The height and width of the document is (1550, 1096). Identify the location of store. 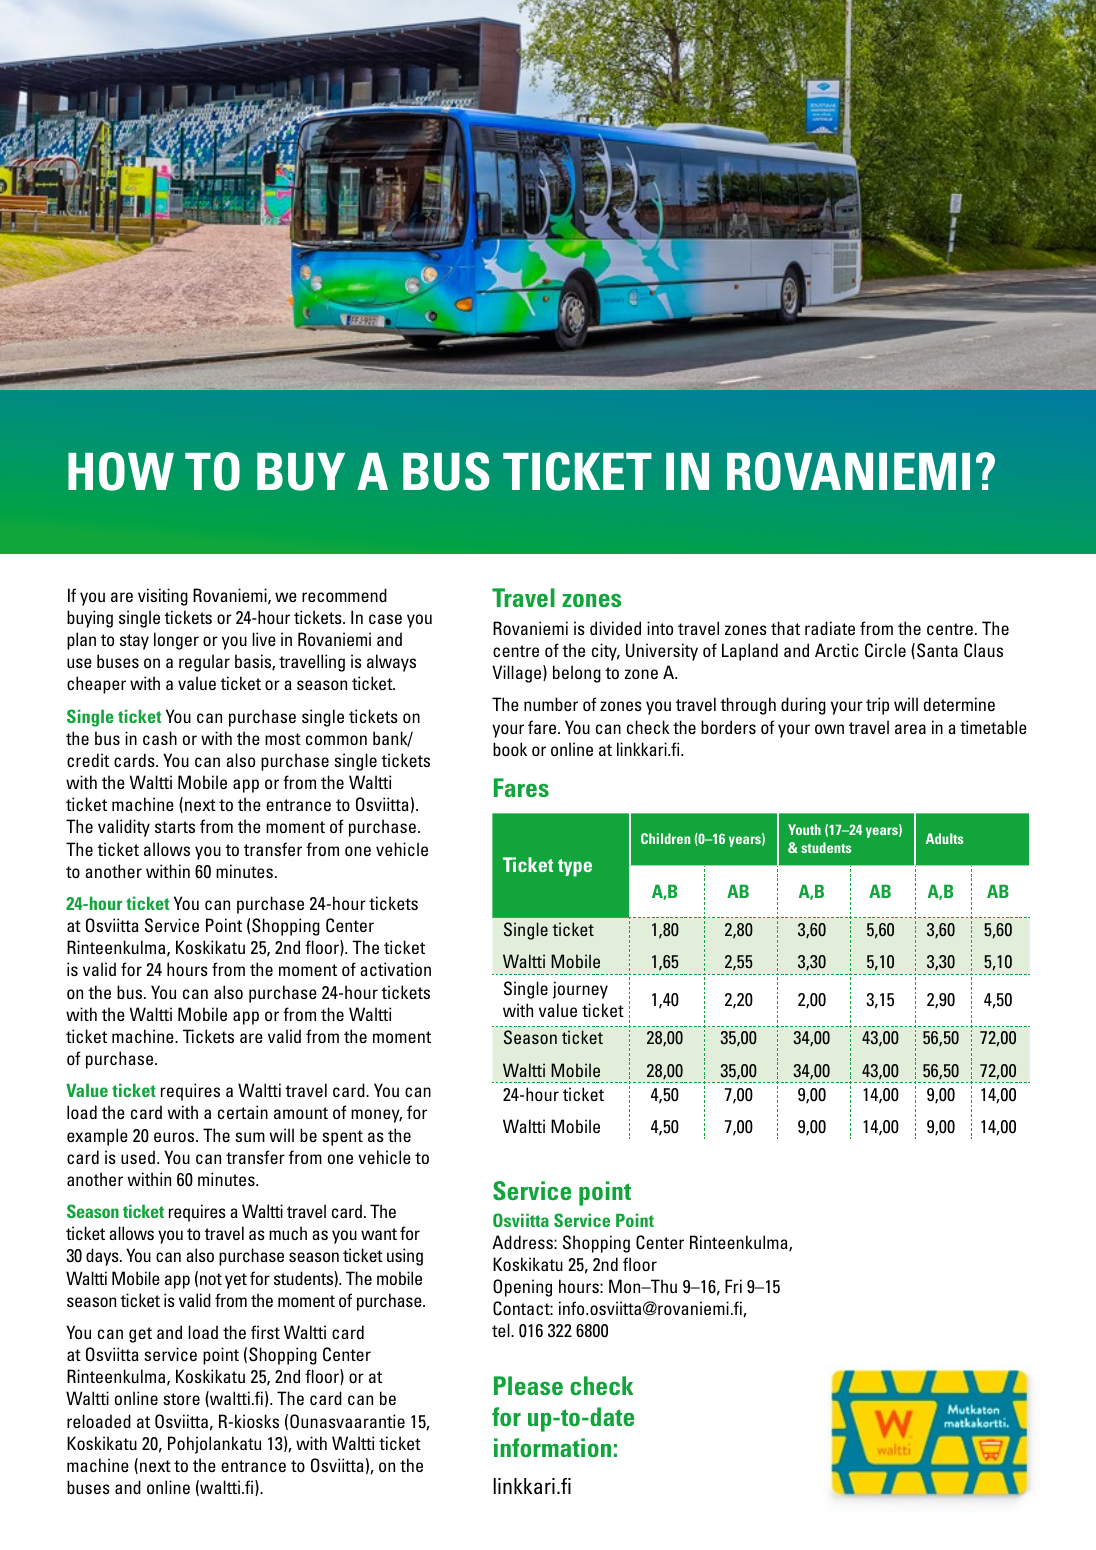
(181, 1399).
